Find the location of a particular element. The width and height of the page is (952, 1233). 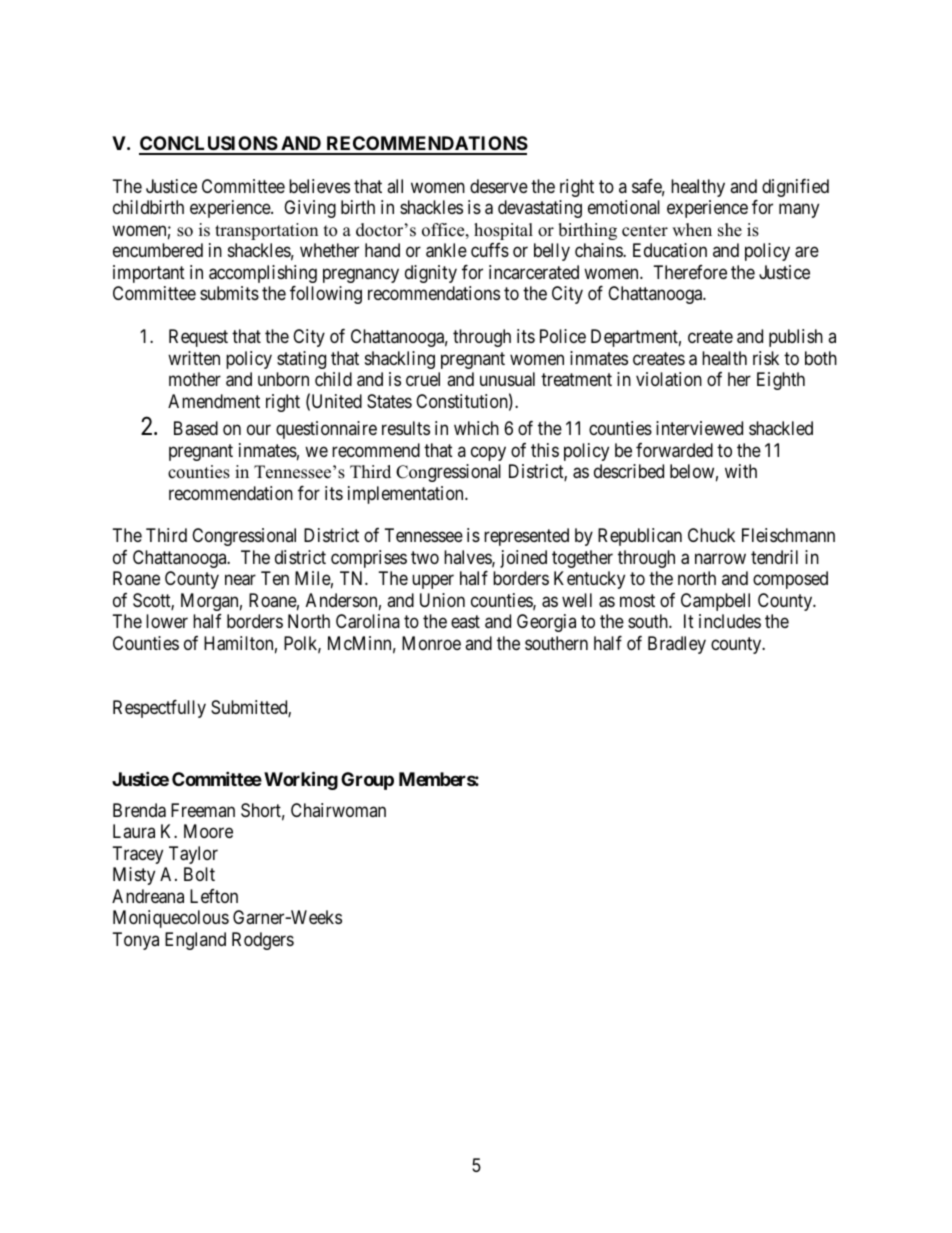

Group is located at coordinates (367, 781).
